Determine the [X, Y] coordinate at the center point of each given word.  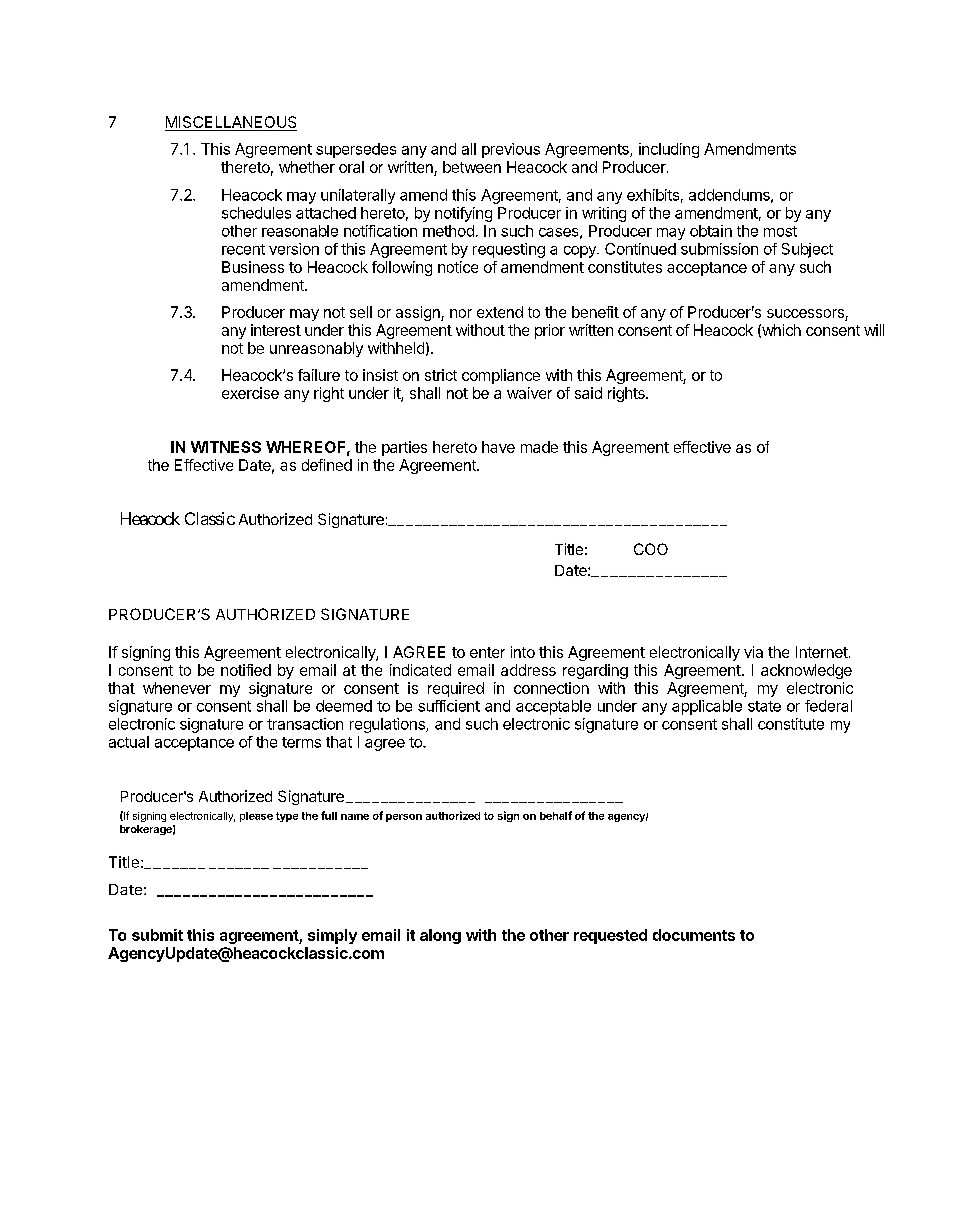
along [440, 936]
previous [511, 150]
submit [157, 935]
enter [487, 652]
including [669, 150]
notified [246, 670]
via [753, 652]
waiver [529, 393]
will [874, 330]
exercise [250, 393]
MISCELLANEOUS [231, 122]
